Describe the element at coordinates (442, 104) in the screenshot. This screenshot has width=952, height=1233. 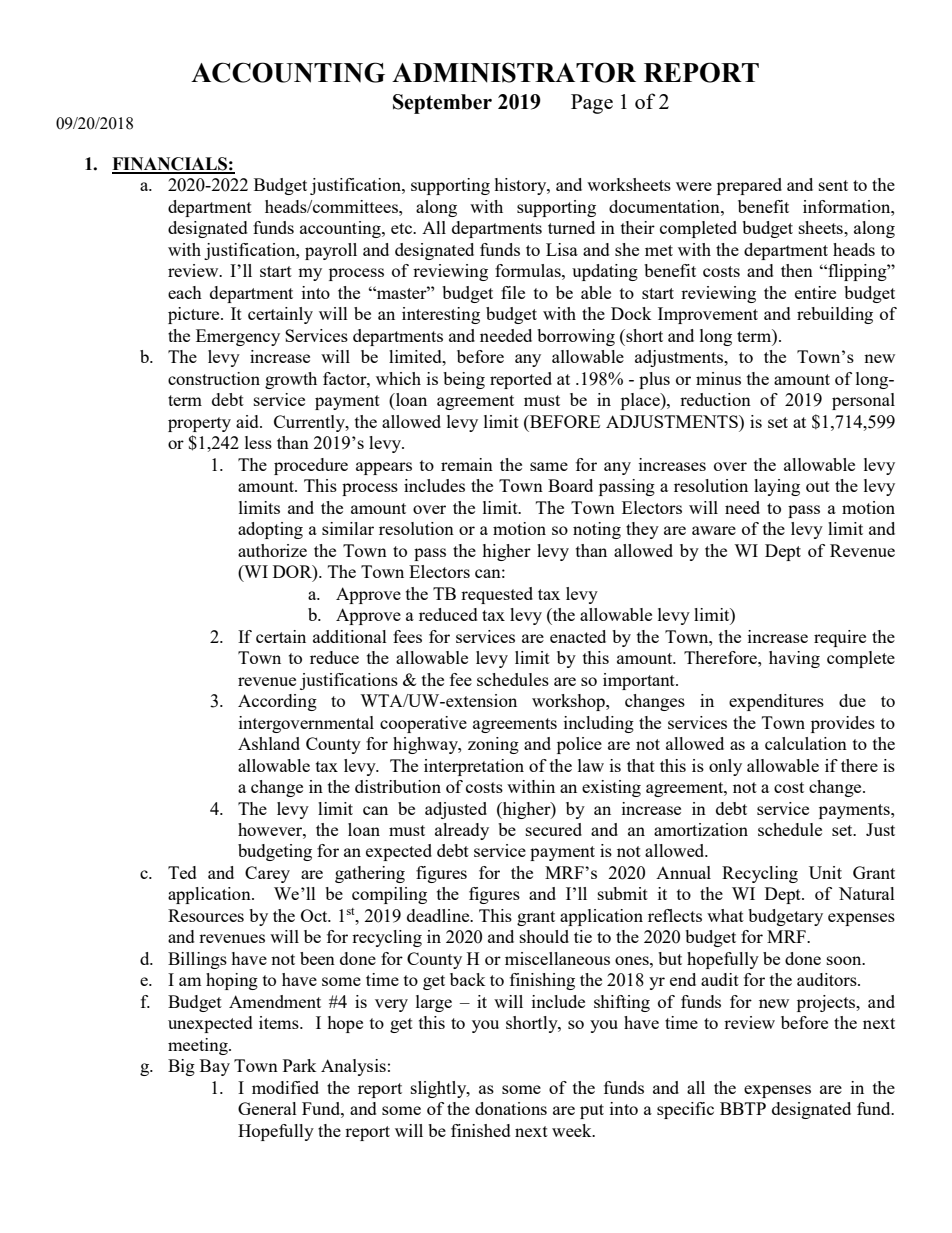
I see `September` at that location.
